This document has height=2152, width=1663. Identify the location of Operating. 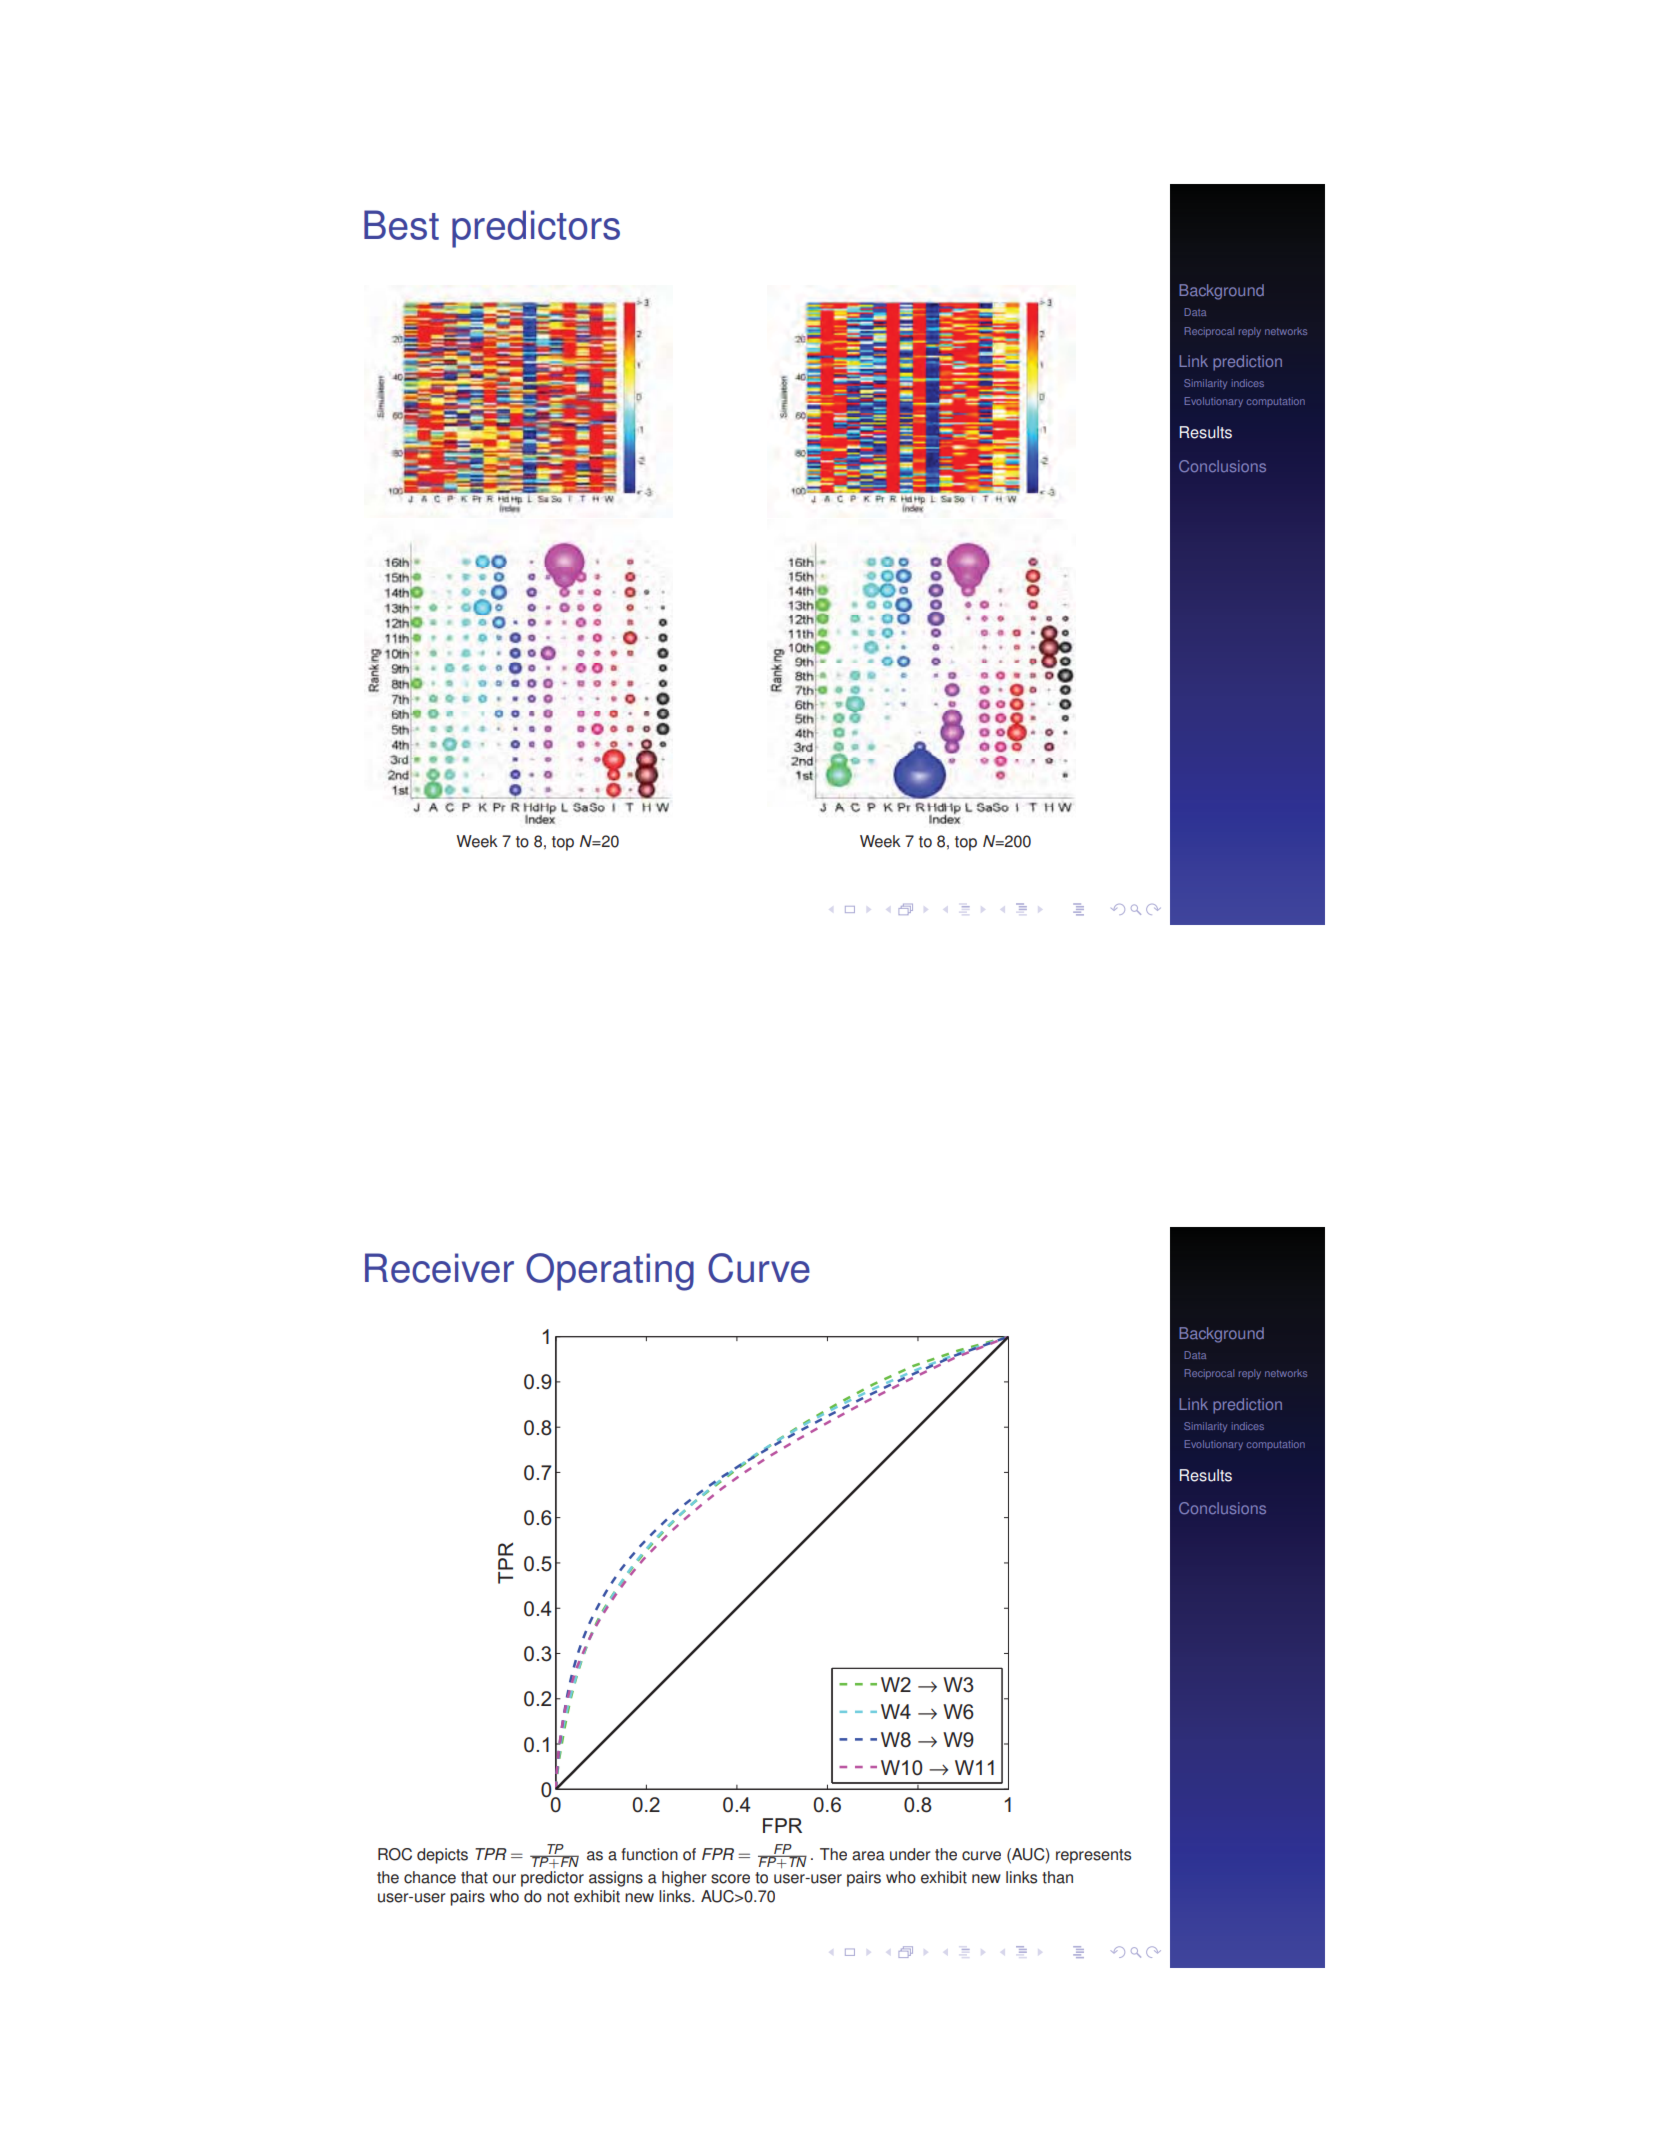
(610, 1272).
